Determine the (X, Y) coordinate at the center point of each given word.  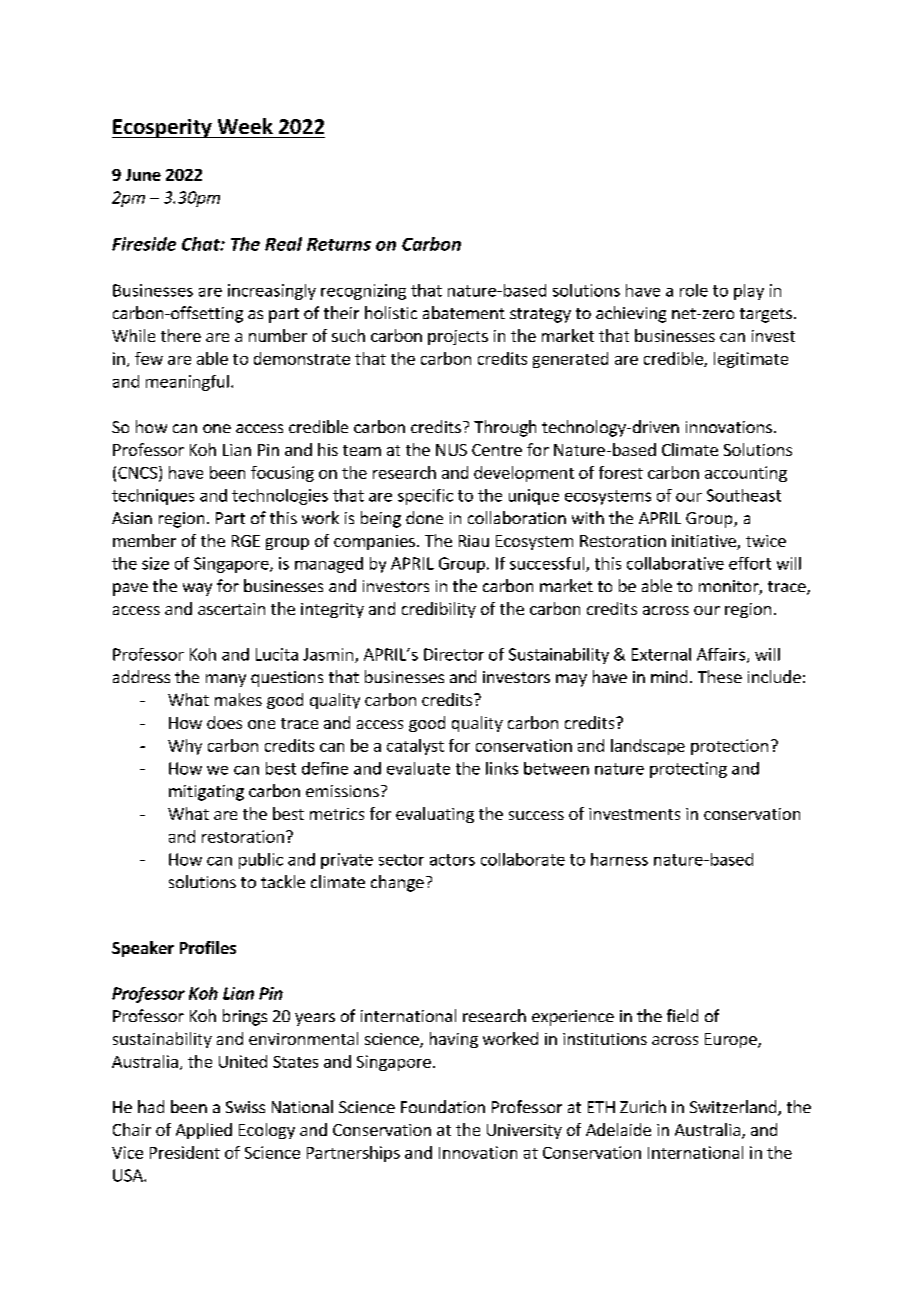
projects (458, 337)
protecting (688, 770)
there (181, 335)
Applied (204, 1131)
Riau (474, 541)
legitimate (751, 360)
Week (245, 126)
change (397, 883)
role (694, 290)
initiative (704, 541)
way (197, 589)
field (682, 1015)
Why (185, 747)
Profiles (208, 947)
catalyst (415, 747)
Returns (339, 244)
